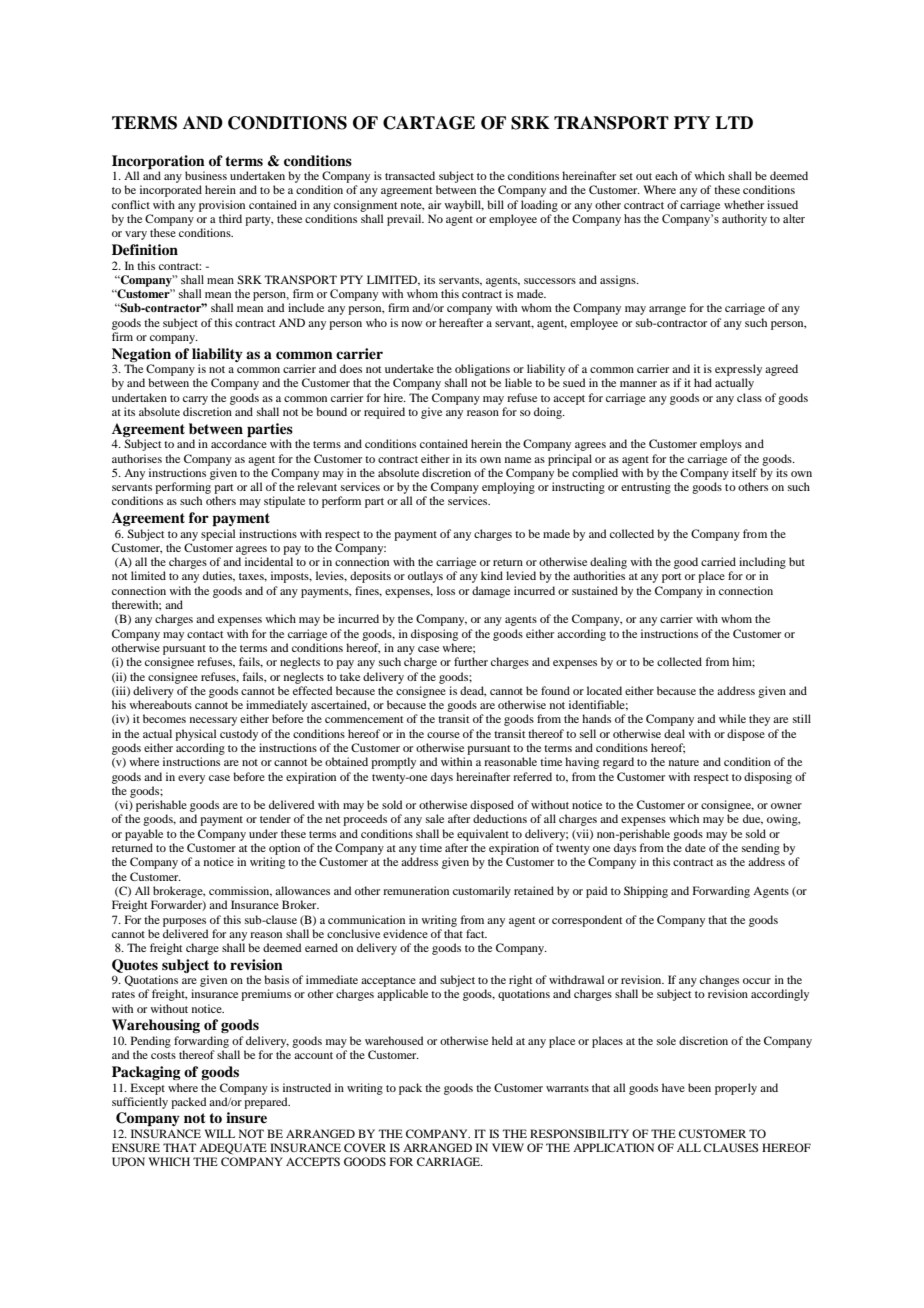  Describe the element at coordinates (205, 634) in the screenshot. I see `contact` at that location.
